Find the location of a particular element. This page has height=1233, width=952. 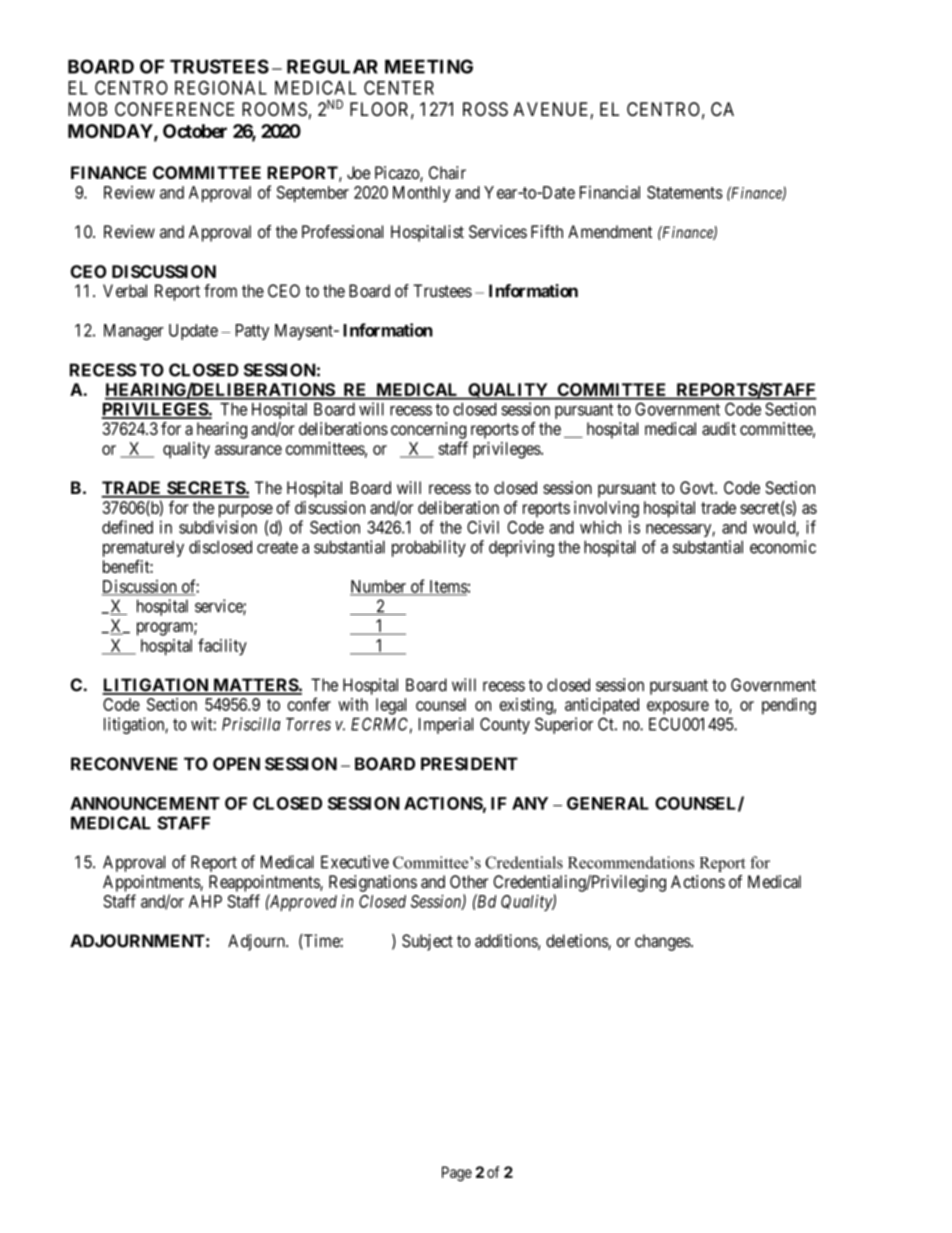

changes is located at coordinates (663, 942).
